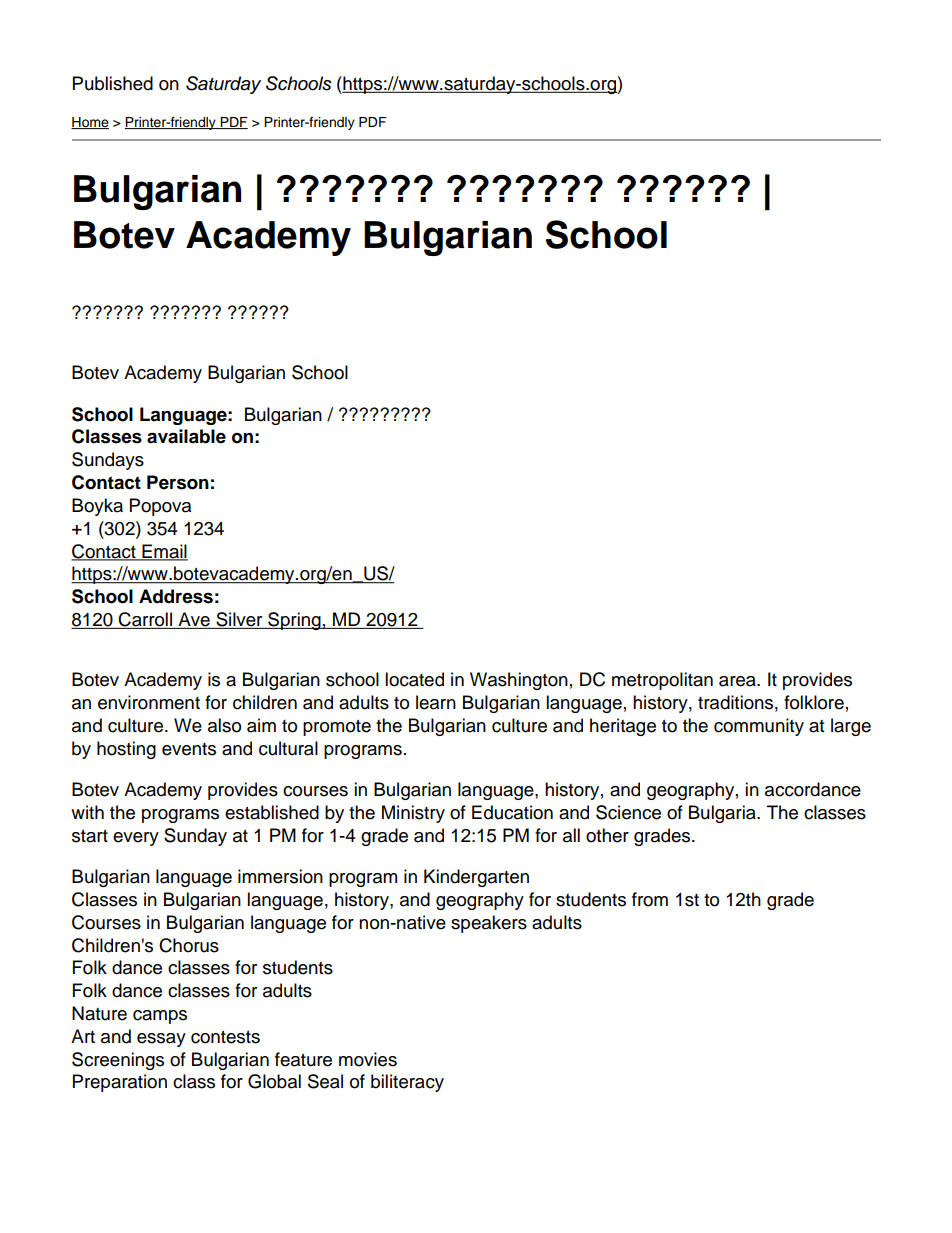 The image size is (952, 1233). I want to click on Home, so click(90, 123).
